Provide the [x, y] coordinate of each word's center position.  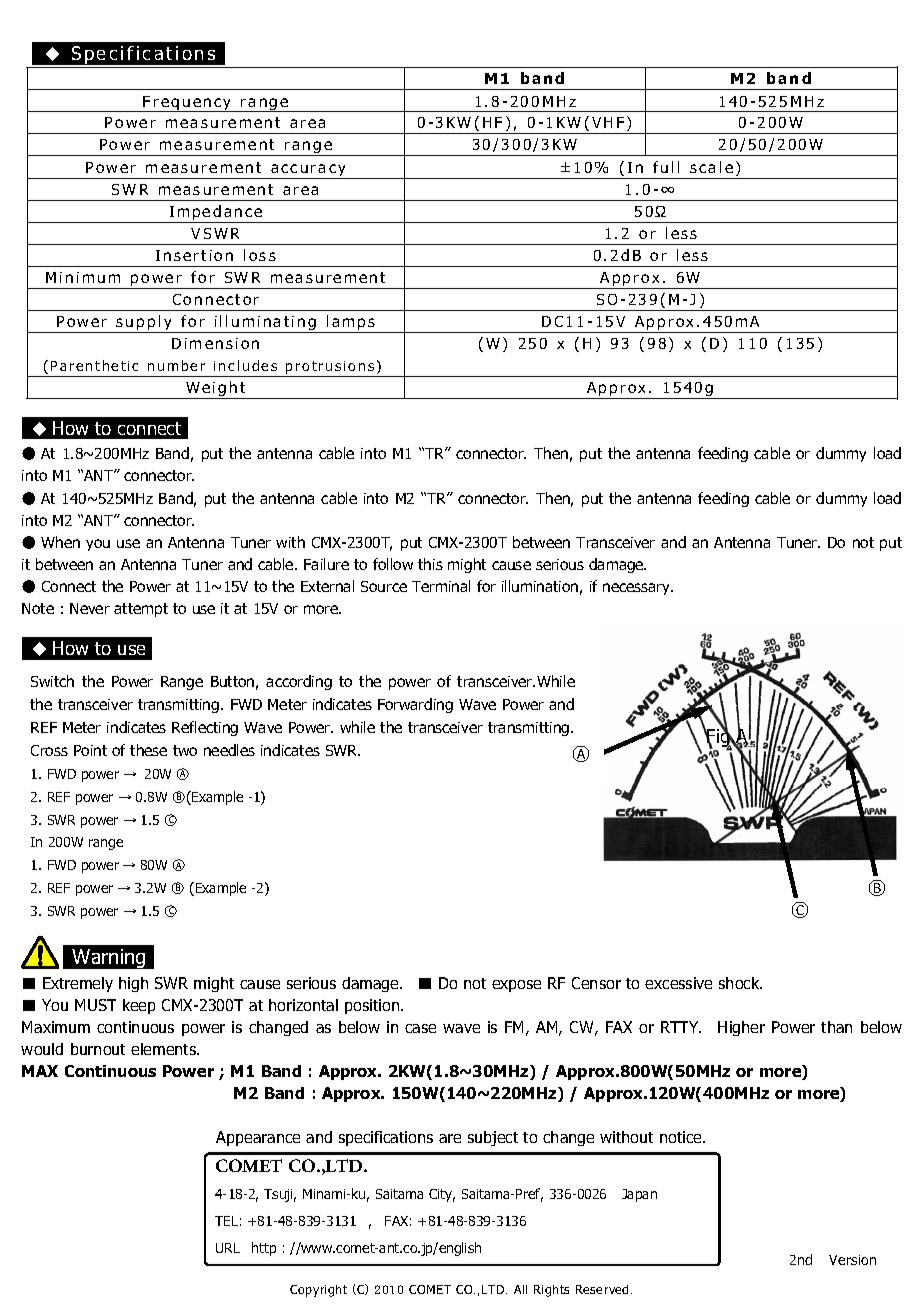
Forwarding [415, 705]
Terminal [441, 586]
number [176, 365]
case [420, 1028]
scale [711, 167]
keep [139, 1006]
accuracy [309, 171]
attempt [141, 610]
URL [228, 1248]
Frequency [188, 104]
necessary [638, 589]
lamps [351, 324]
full [666, 167]
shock [740, 983]
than [836, 1027]
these [148, 750]
